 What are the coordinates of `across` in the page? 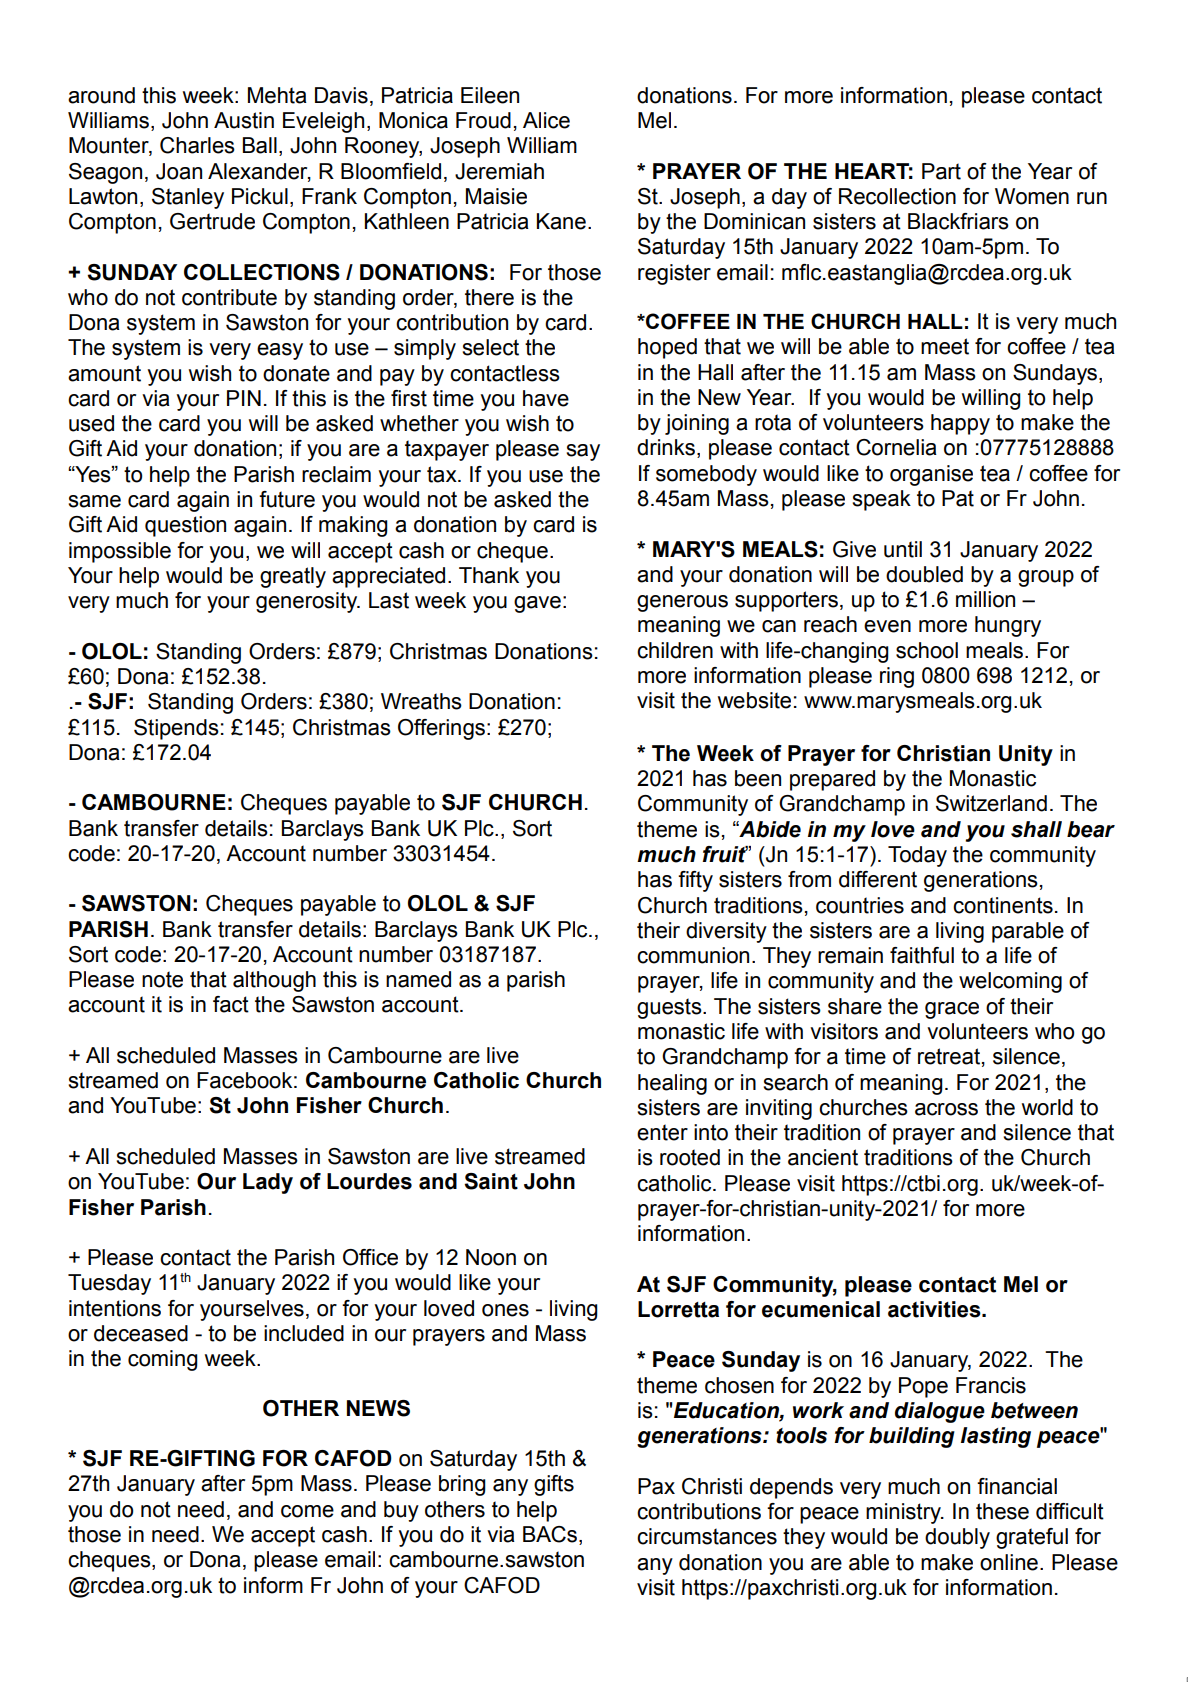 It's located at (946, 1109).
